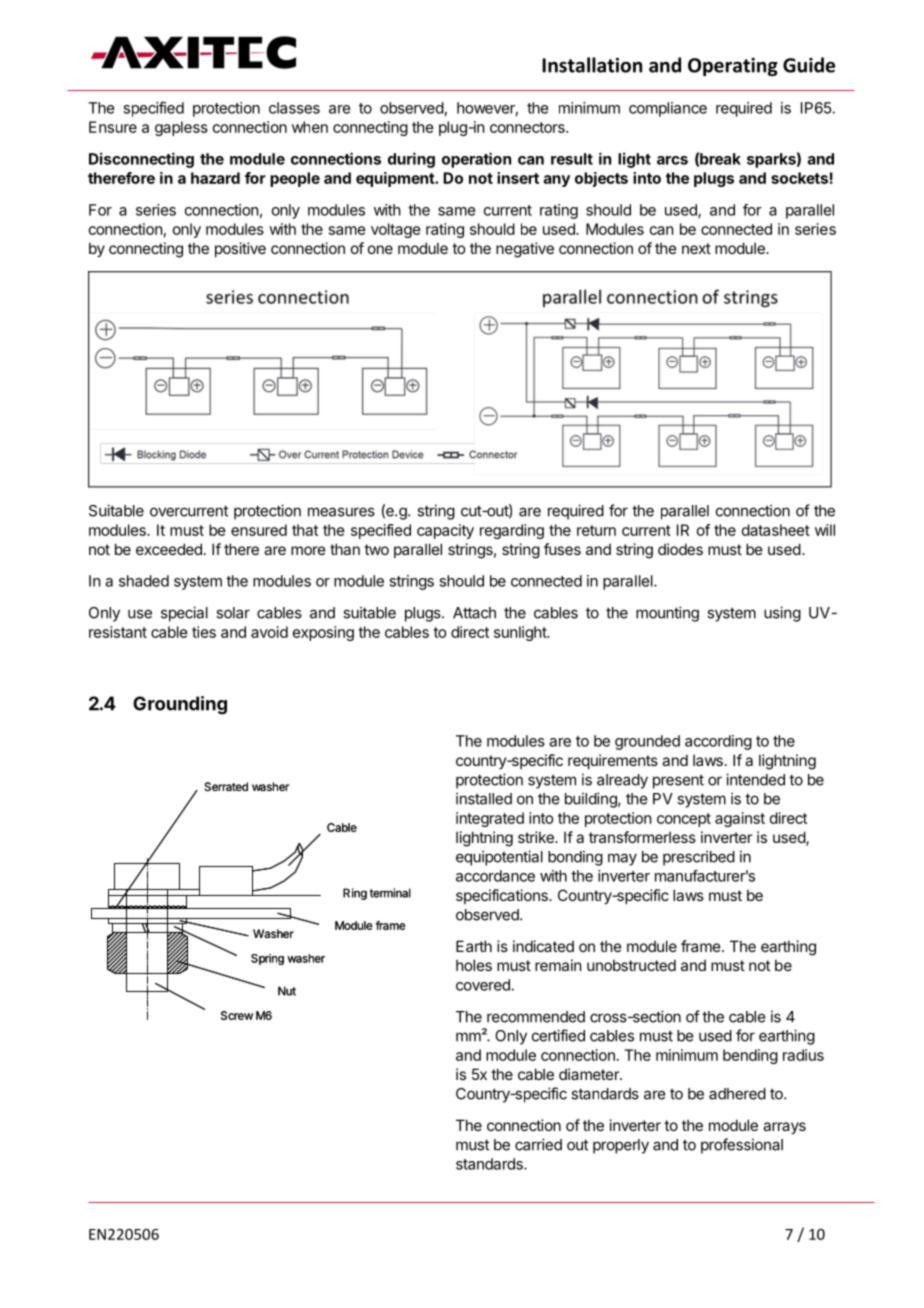 Image resolution: width=924 pixels, height=1308 pixels. What do you see at coordinates (538, 1144) in the screenshot?
I see `carried` at bounding box center [538, 1144].
